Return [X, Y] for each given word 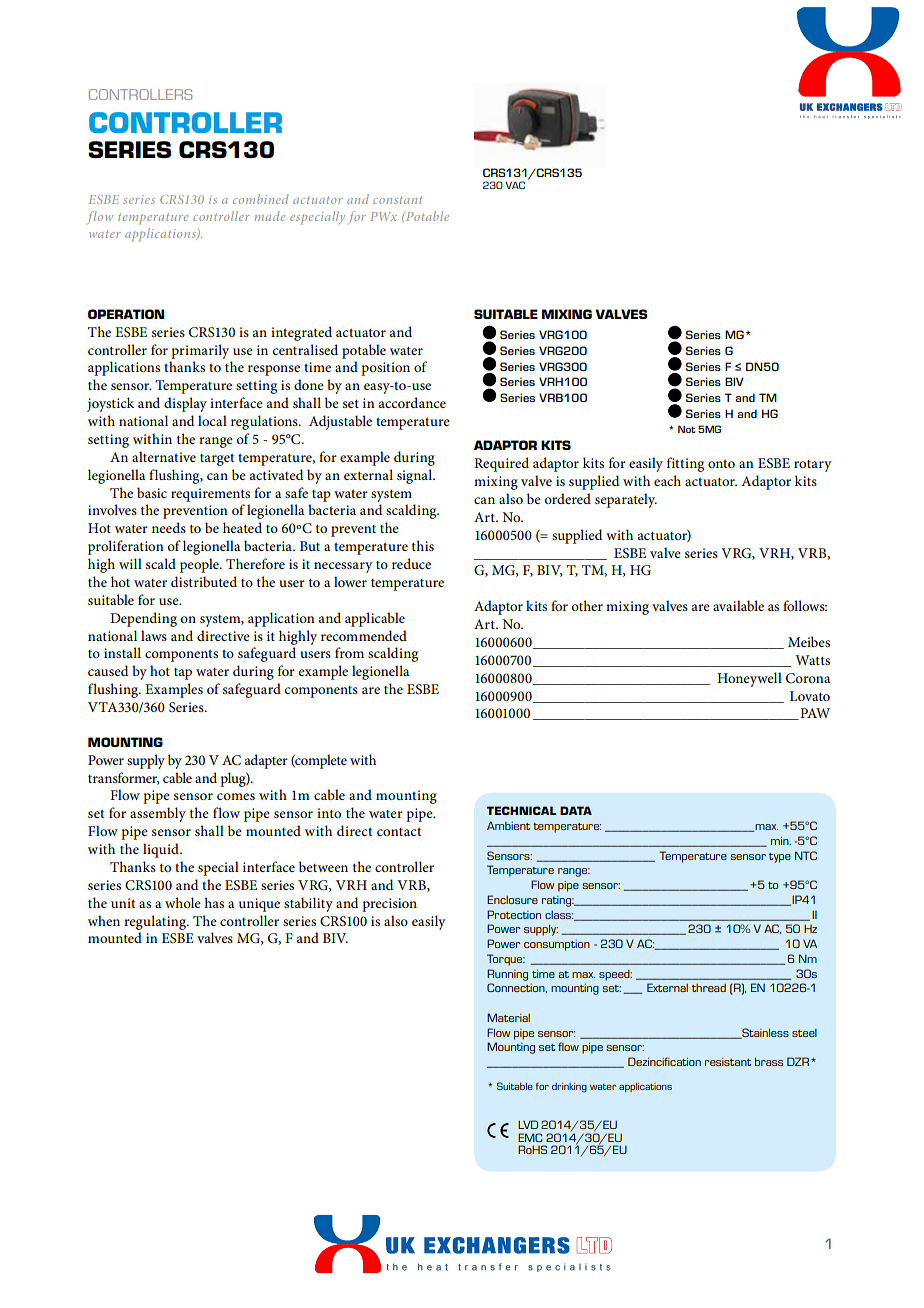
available [738, 605]
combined [261, 199]
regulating [156, 922]
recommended [364, 635]
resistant [728, 1062]
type [780, 858]
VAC [515, 185]
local [212, 420]
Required [501, 464]
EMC [530, 1137]
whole [183, 902]
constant [397, 200]
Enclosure [512, 899]
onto [721, 464]
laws [154, 635]
